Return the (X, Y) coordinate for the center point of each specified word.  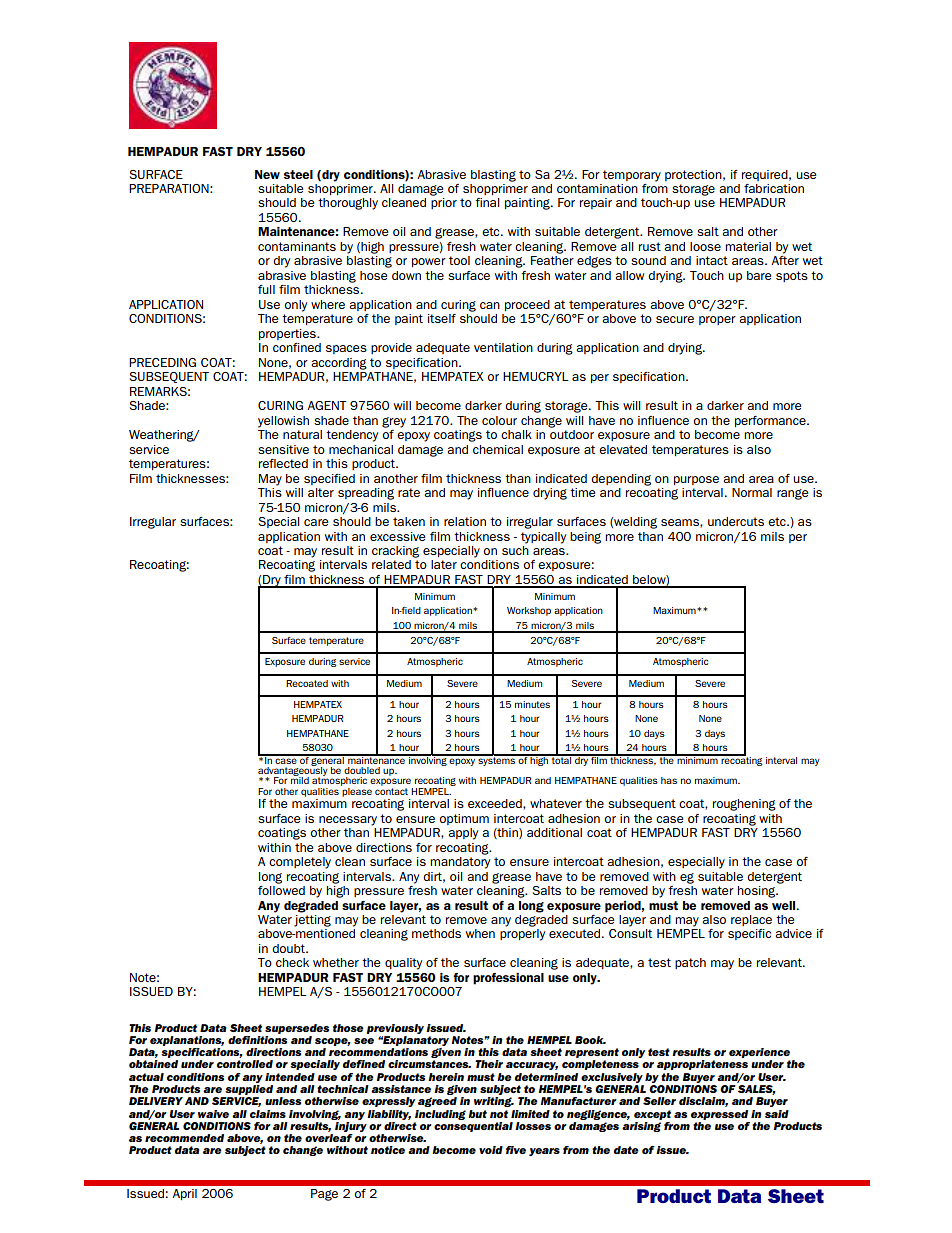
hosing (757, 892)
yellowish (283, 422)
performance (771, 421)
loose (705, 246)
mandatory (460, 863)
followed (281, 889)
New (267, 174)
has (669, 780)
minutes (532, 704)
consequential (473, 1125)
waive (213, 1114)
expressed (719, 1115)
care (316, 522)
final (487, 202)
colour (499, 420)
